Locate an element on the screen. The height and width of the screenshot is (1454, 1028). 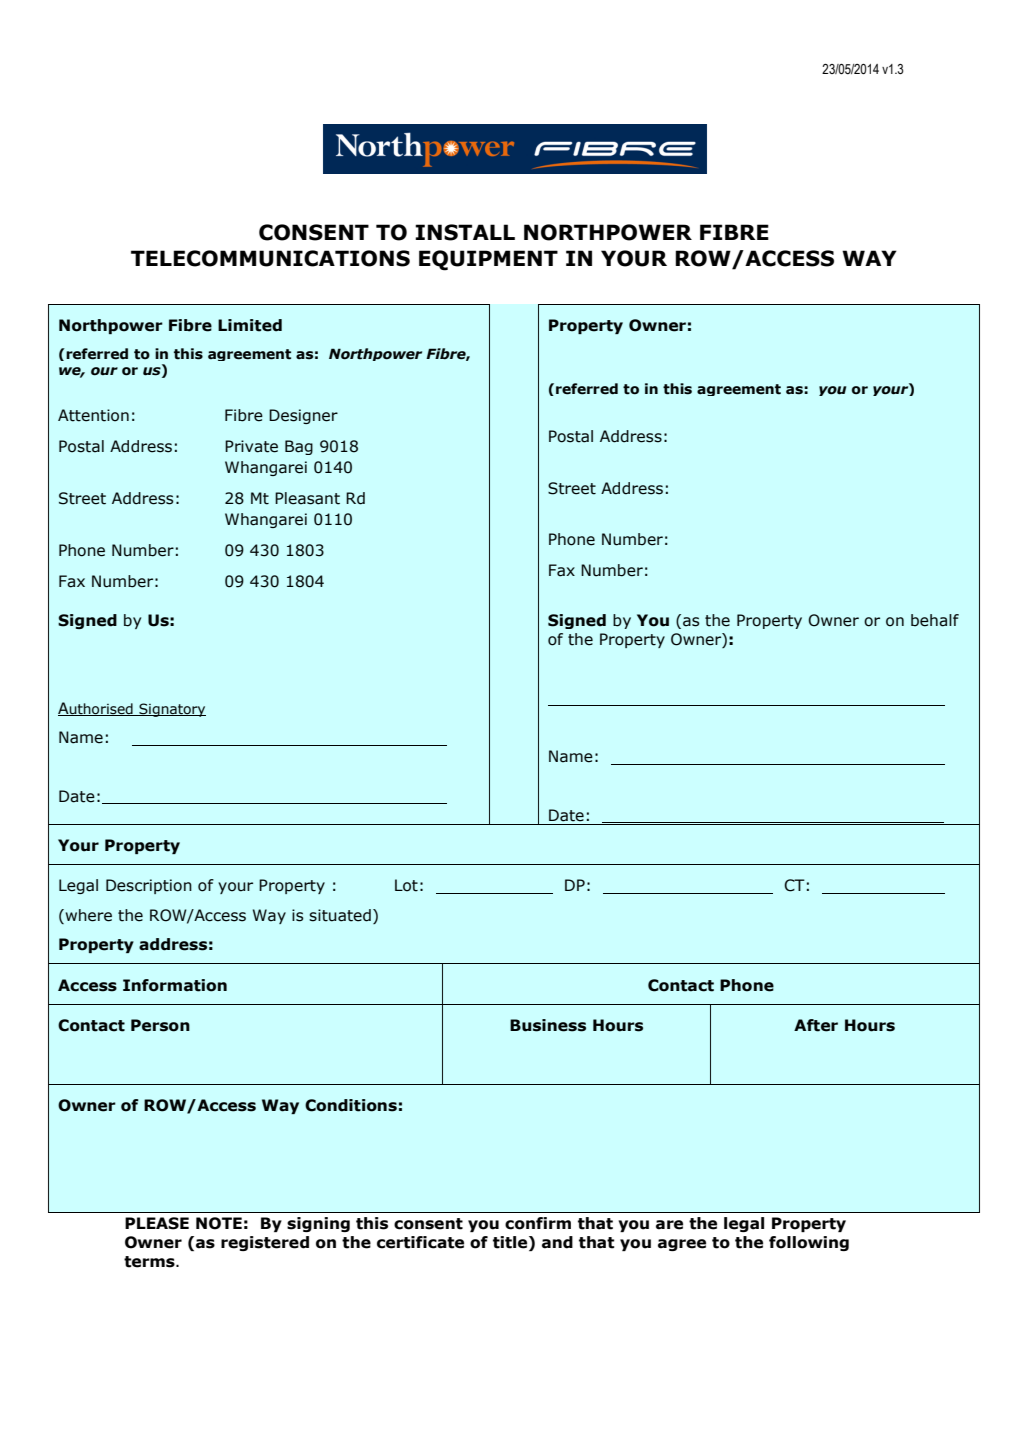
EQUIPMENT is located at coordinates (488, 260).
